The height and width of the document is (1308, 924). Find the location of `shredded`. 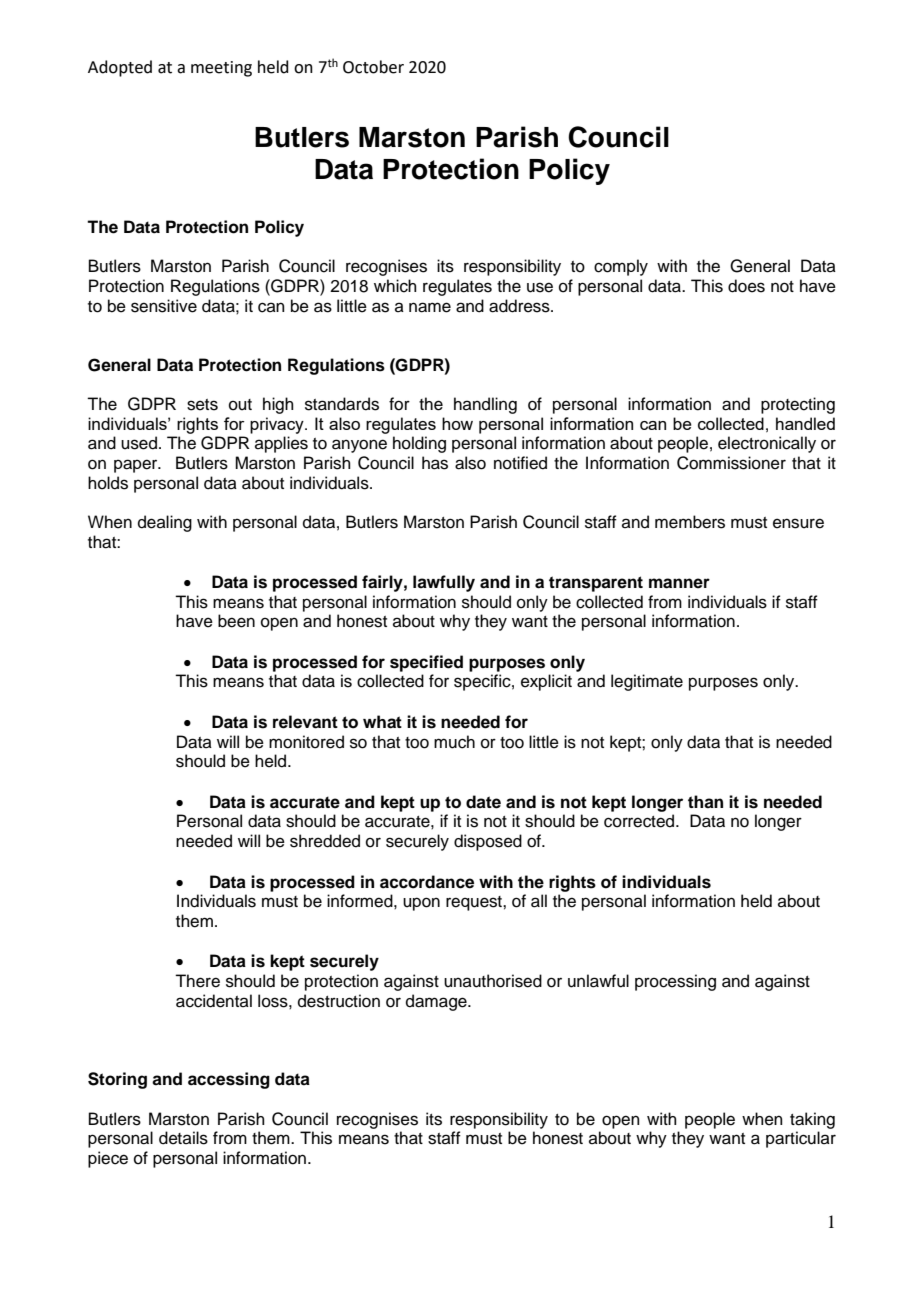

shredded is located at coordinates (325, 841).
